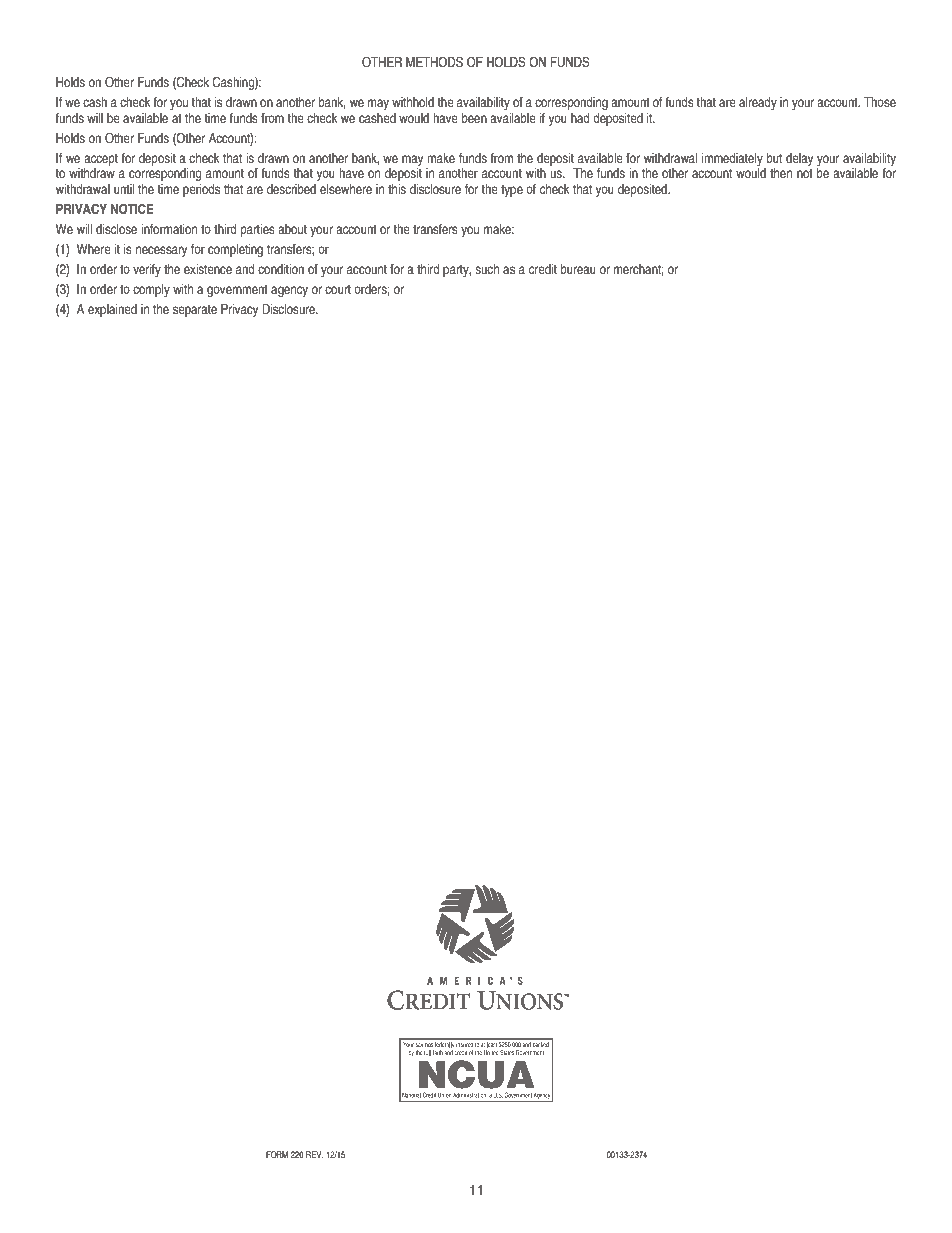 Image resolution: width=952 pixels, height=1233 pixels. I want to click on court, so click(338, 289).
